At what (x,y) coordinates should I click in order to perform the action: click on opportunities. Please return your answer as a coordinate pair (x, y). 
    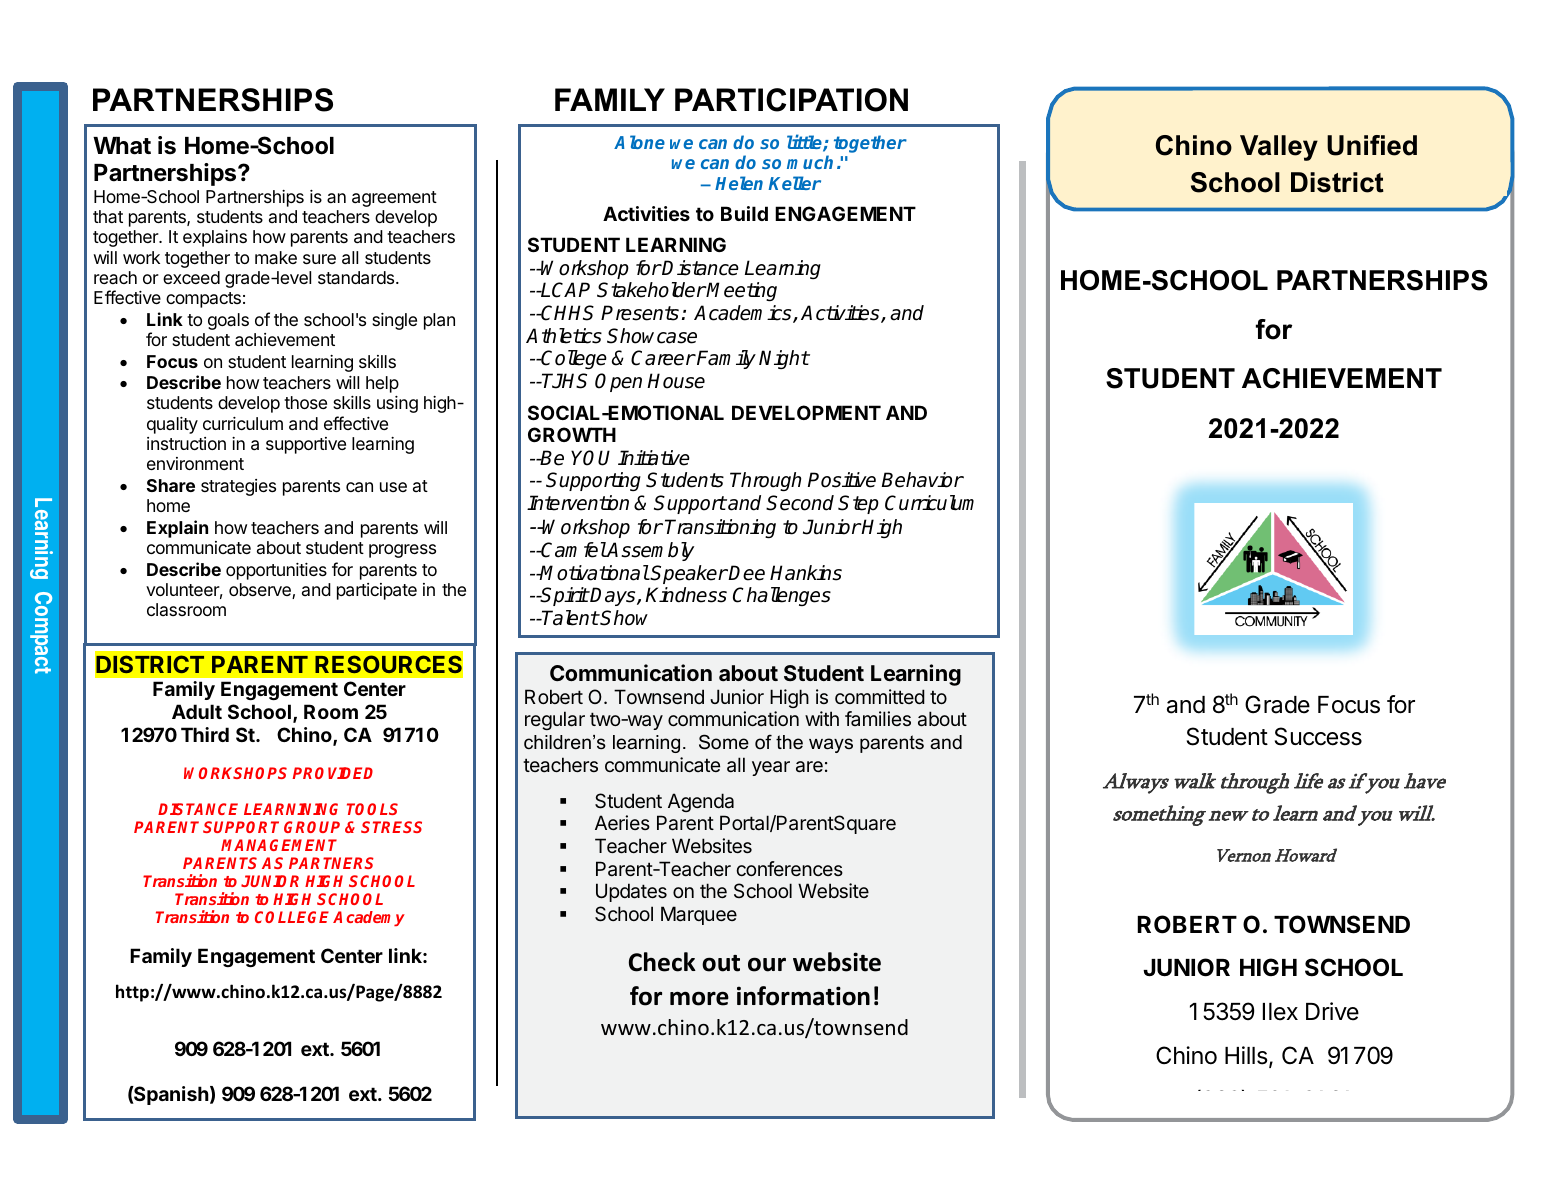
    Looking at the image, I should click on (276, 571).
